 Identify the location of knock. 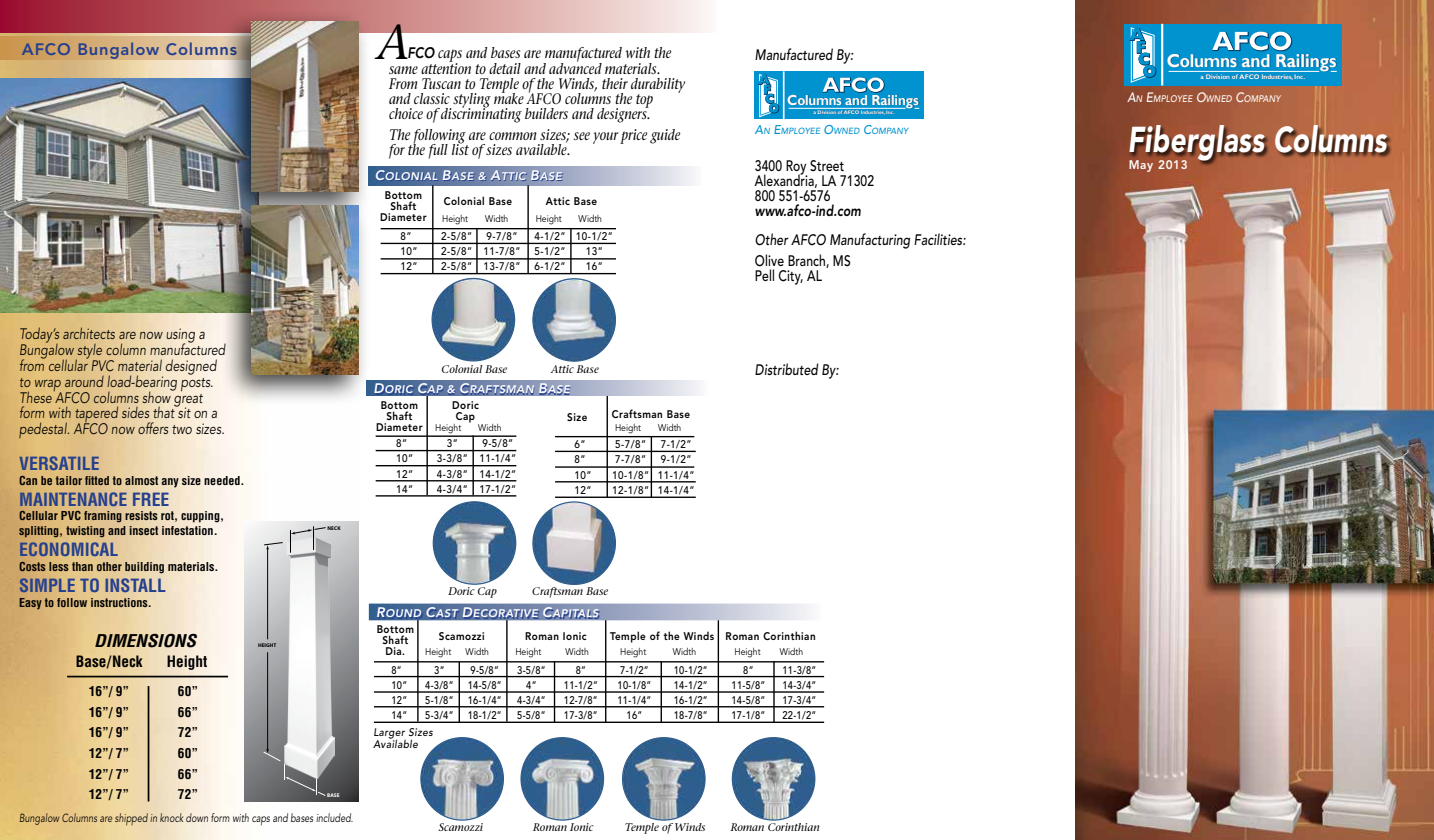
(171, 817).
